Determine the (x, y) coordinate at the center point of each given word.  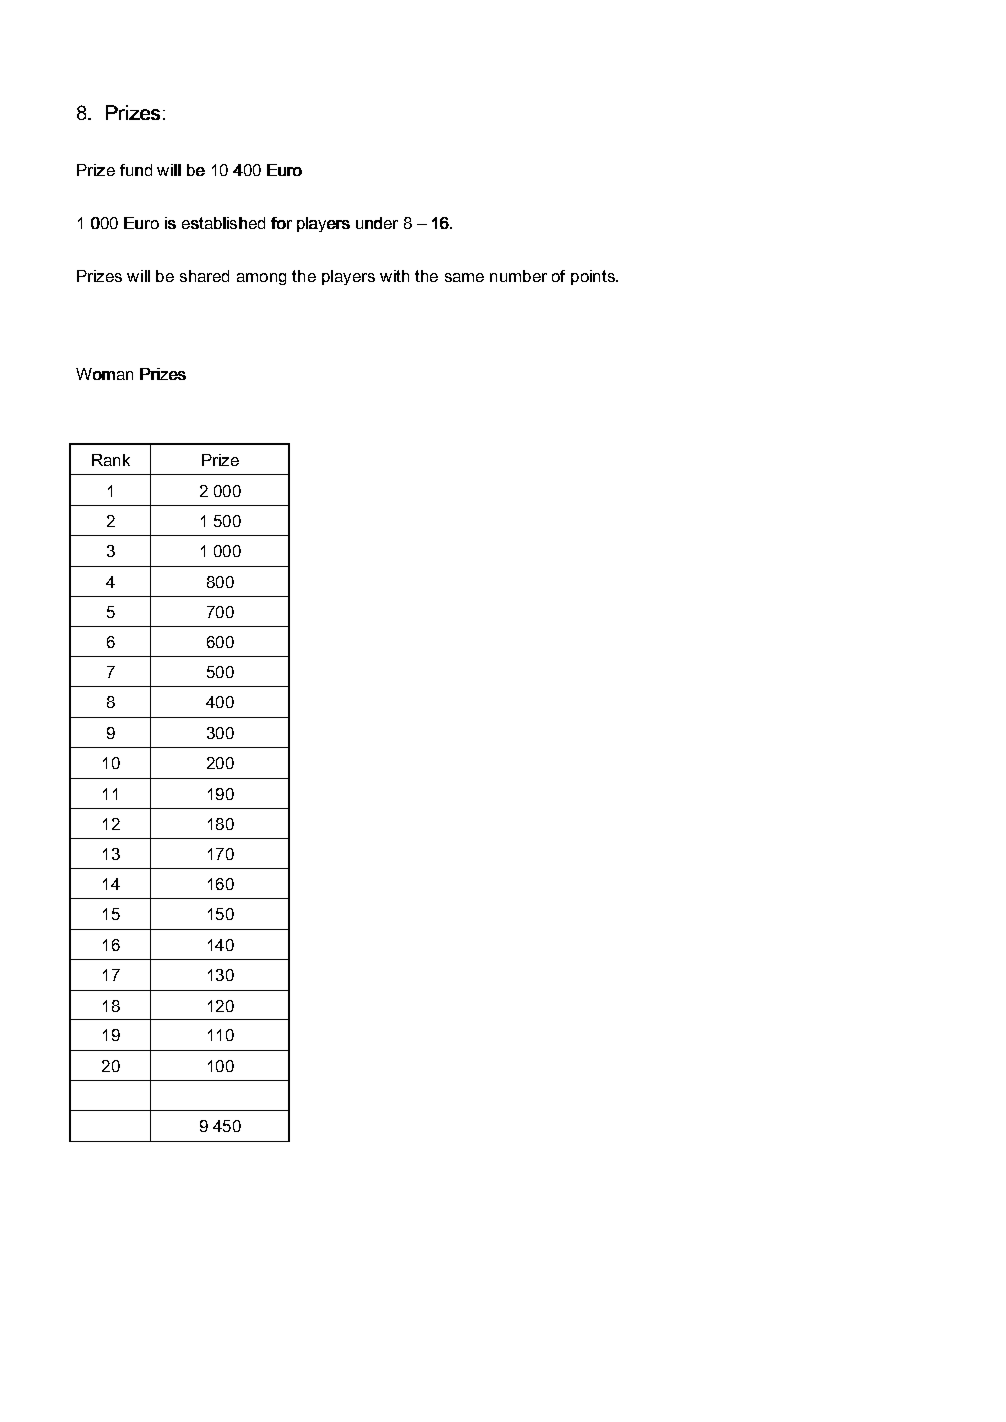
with (394, 276)
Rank (111, 460)
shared (204, 276)
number (518, 276)
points (594, 277)
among (261, 279)
